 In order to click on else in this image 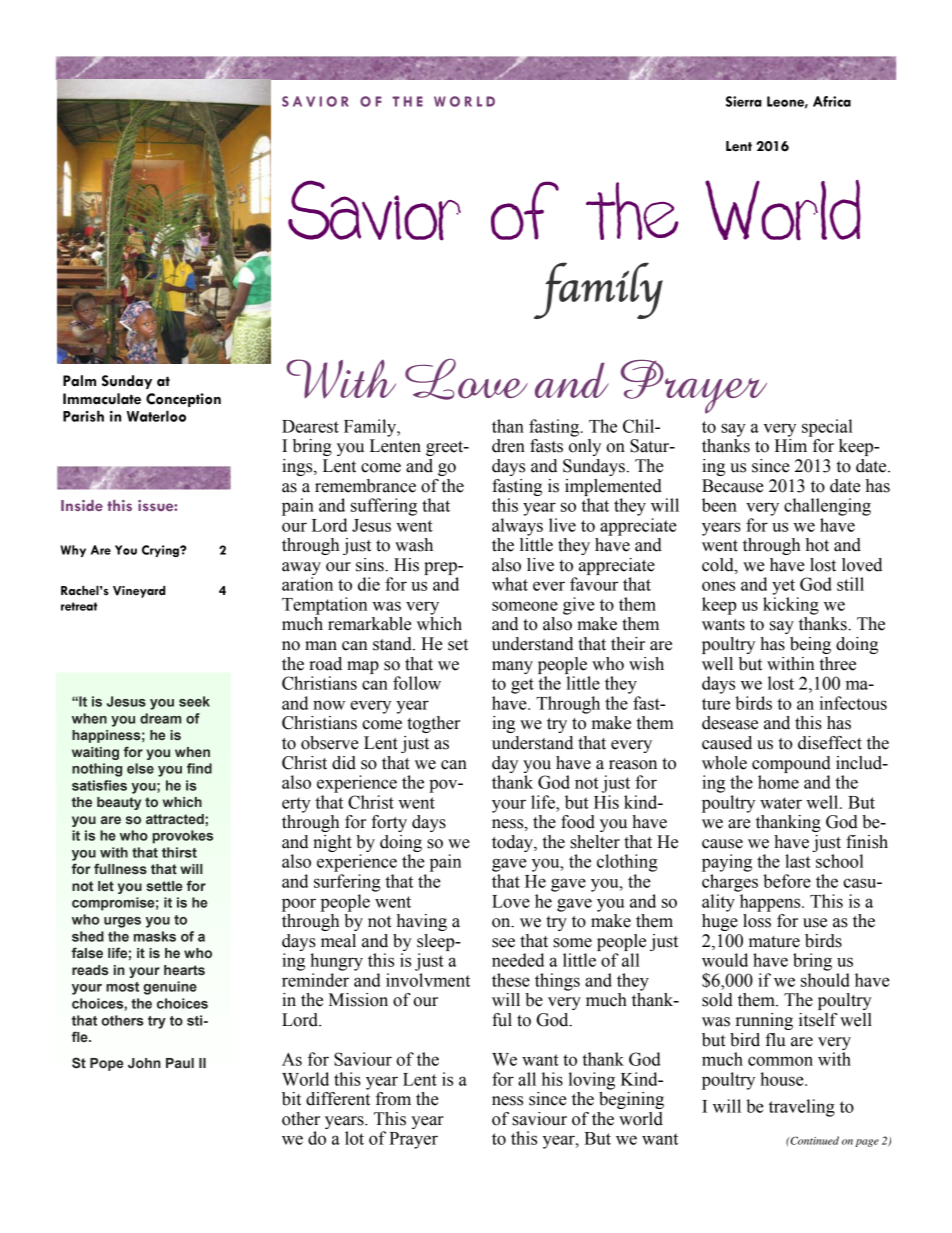, I will do `click(140, 768)`.
